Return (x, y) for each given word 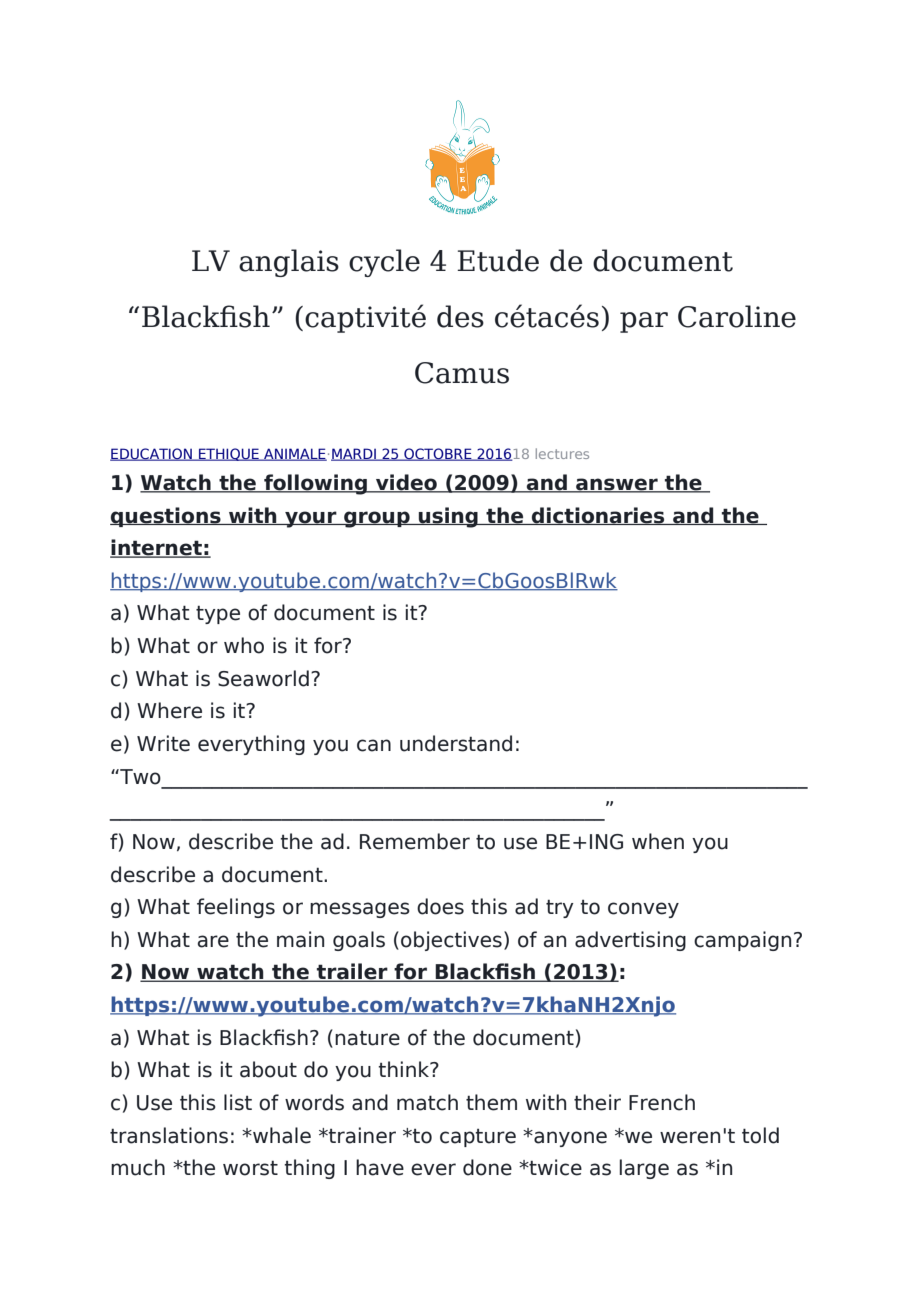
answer (617, 485)
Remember (415, 841)
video (406, 483)
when (658, 841)
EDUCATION (152, 454)
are (213, 941)
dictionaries (598, 516)
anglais (289, 263)
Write (163, 743)
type (218, 615)
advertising (630, 941)
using (448, 517)
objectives (451, 941)
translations (169, 1135)
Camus (462, 373)
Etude (498, 260)
